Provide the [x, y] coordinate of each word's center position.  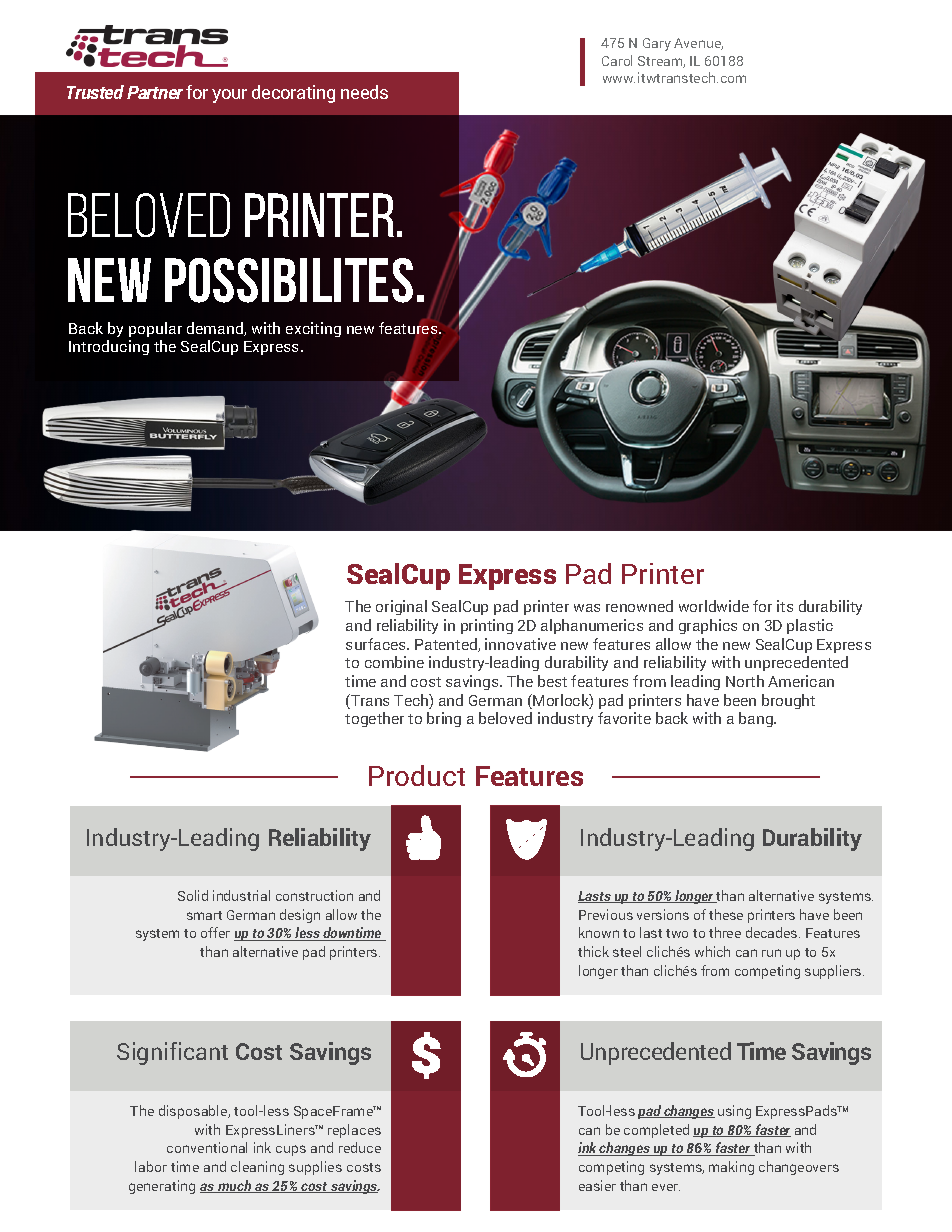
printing [487, 626]
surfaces [377, 644]
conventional [207, 1147]
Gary [657, 44]
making [731, 1168]
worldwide [714, 606]
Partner [155, 92]
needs [364, 92]
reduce [360, 1147]
